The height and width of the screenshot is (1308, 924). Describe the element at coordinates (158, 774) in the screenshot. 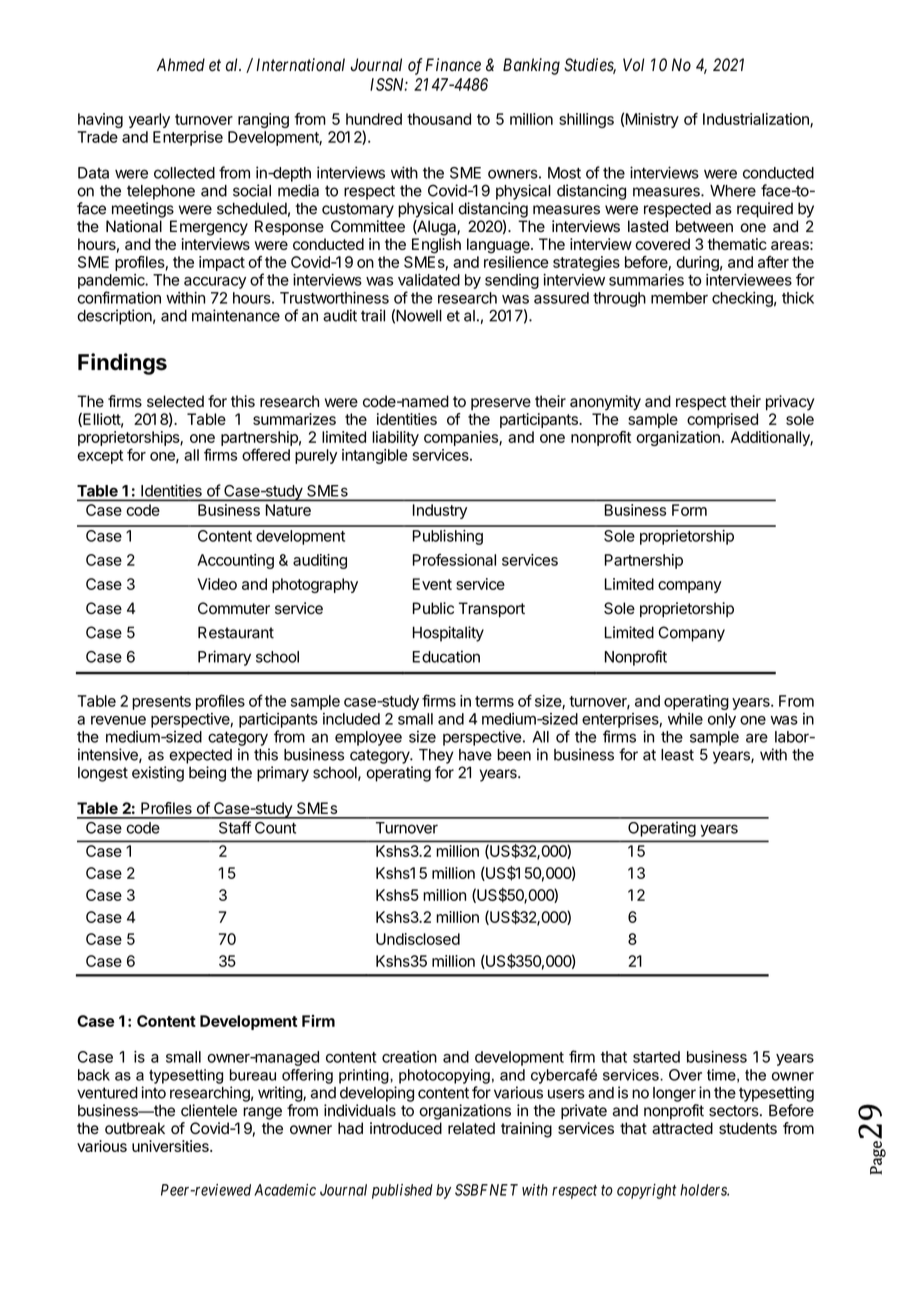

I see `existing` at that location.
